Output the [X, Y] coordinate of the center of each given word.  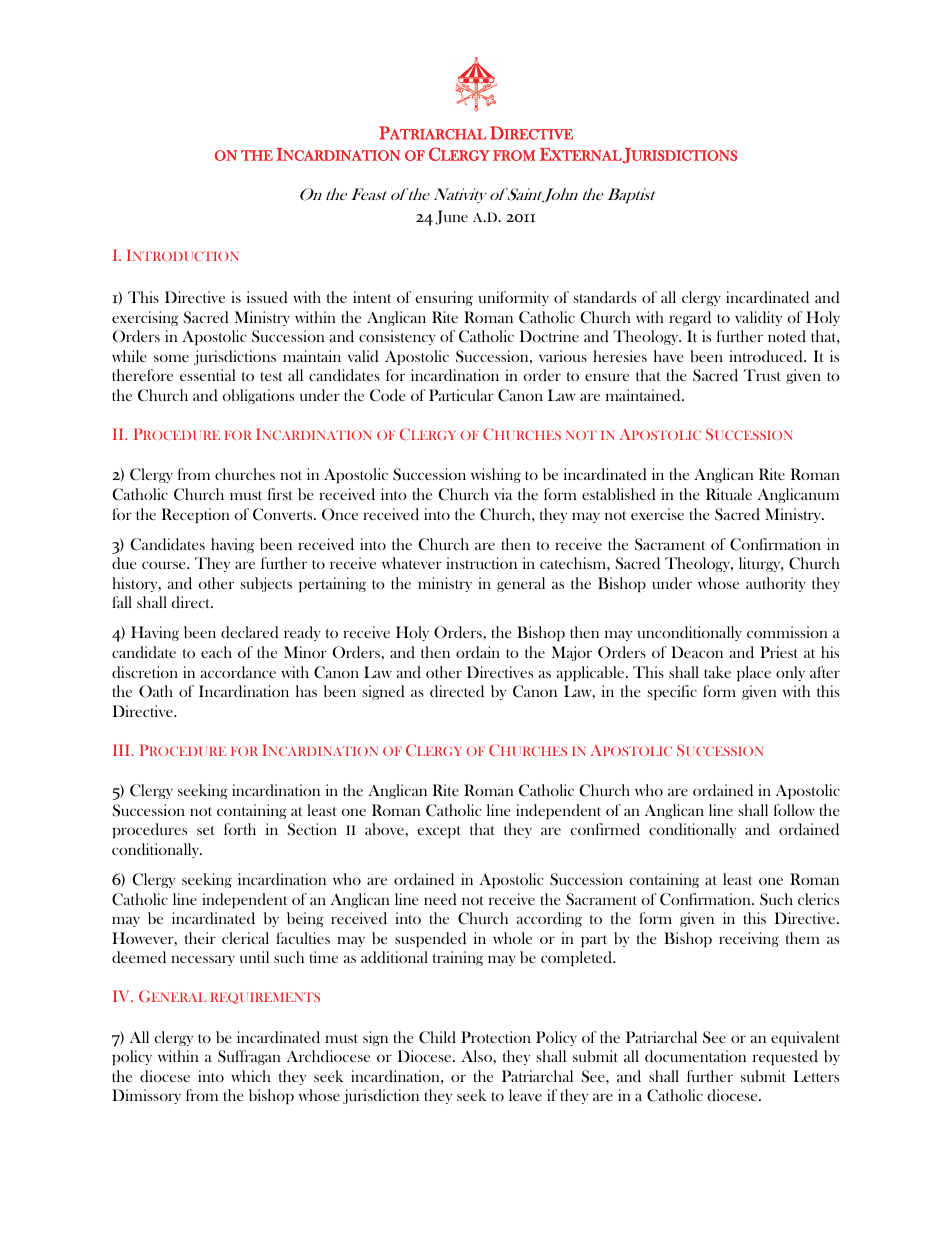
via [503, 494]
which [251, 1076]
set [206, 830]
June [451, 217]
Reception [196, 515]
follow [794, 810]
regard [690, 318]
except [439, 832]
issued [267, 297]
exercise [657, 514]
